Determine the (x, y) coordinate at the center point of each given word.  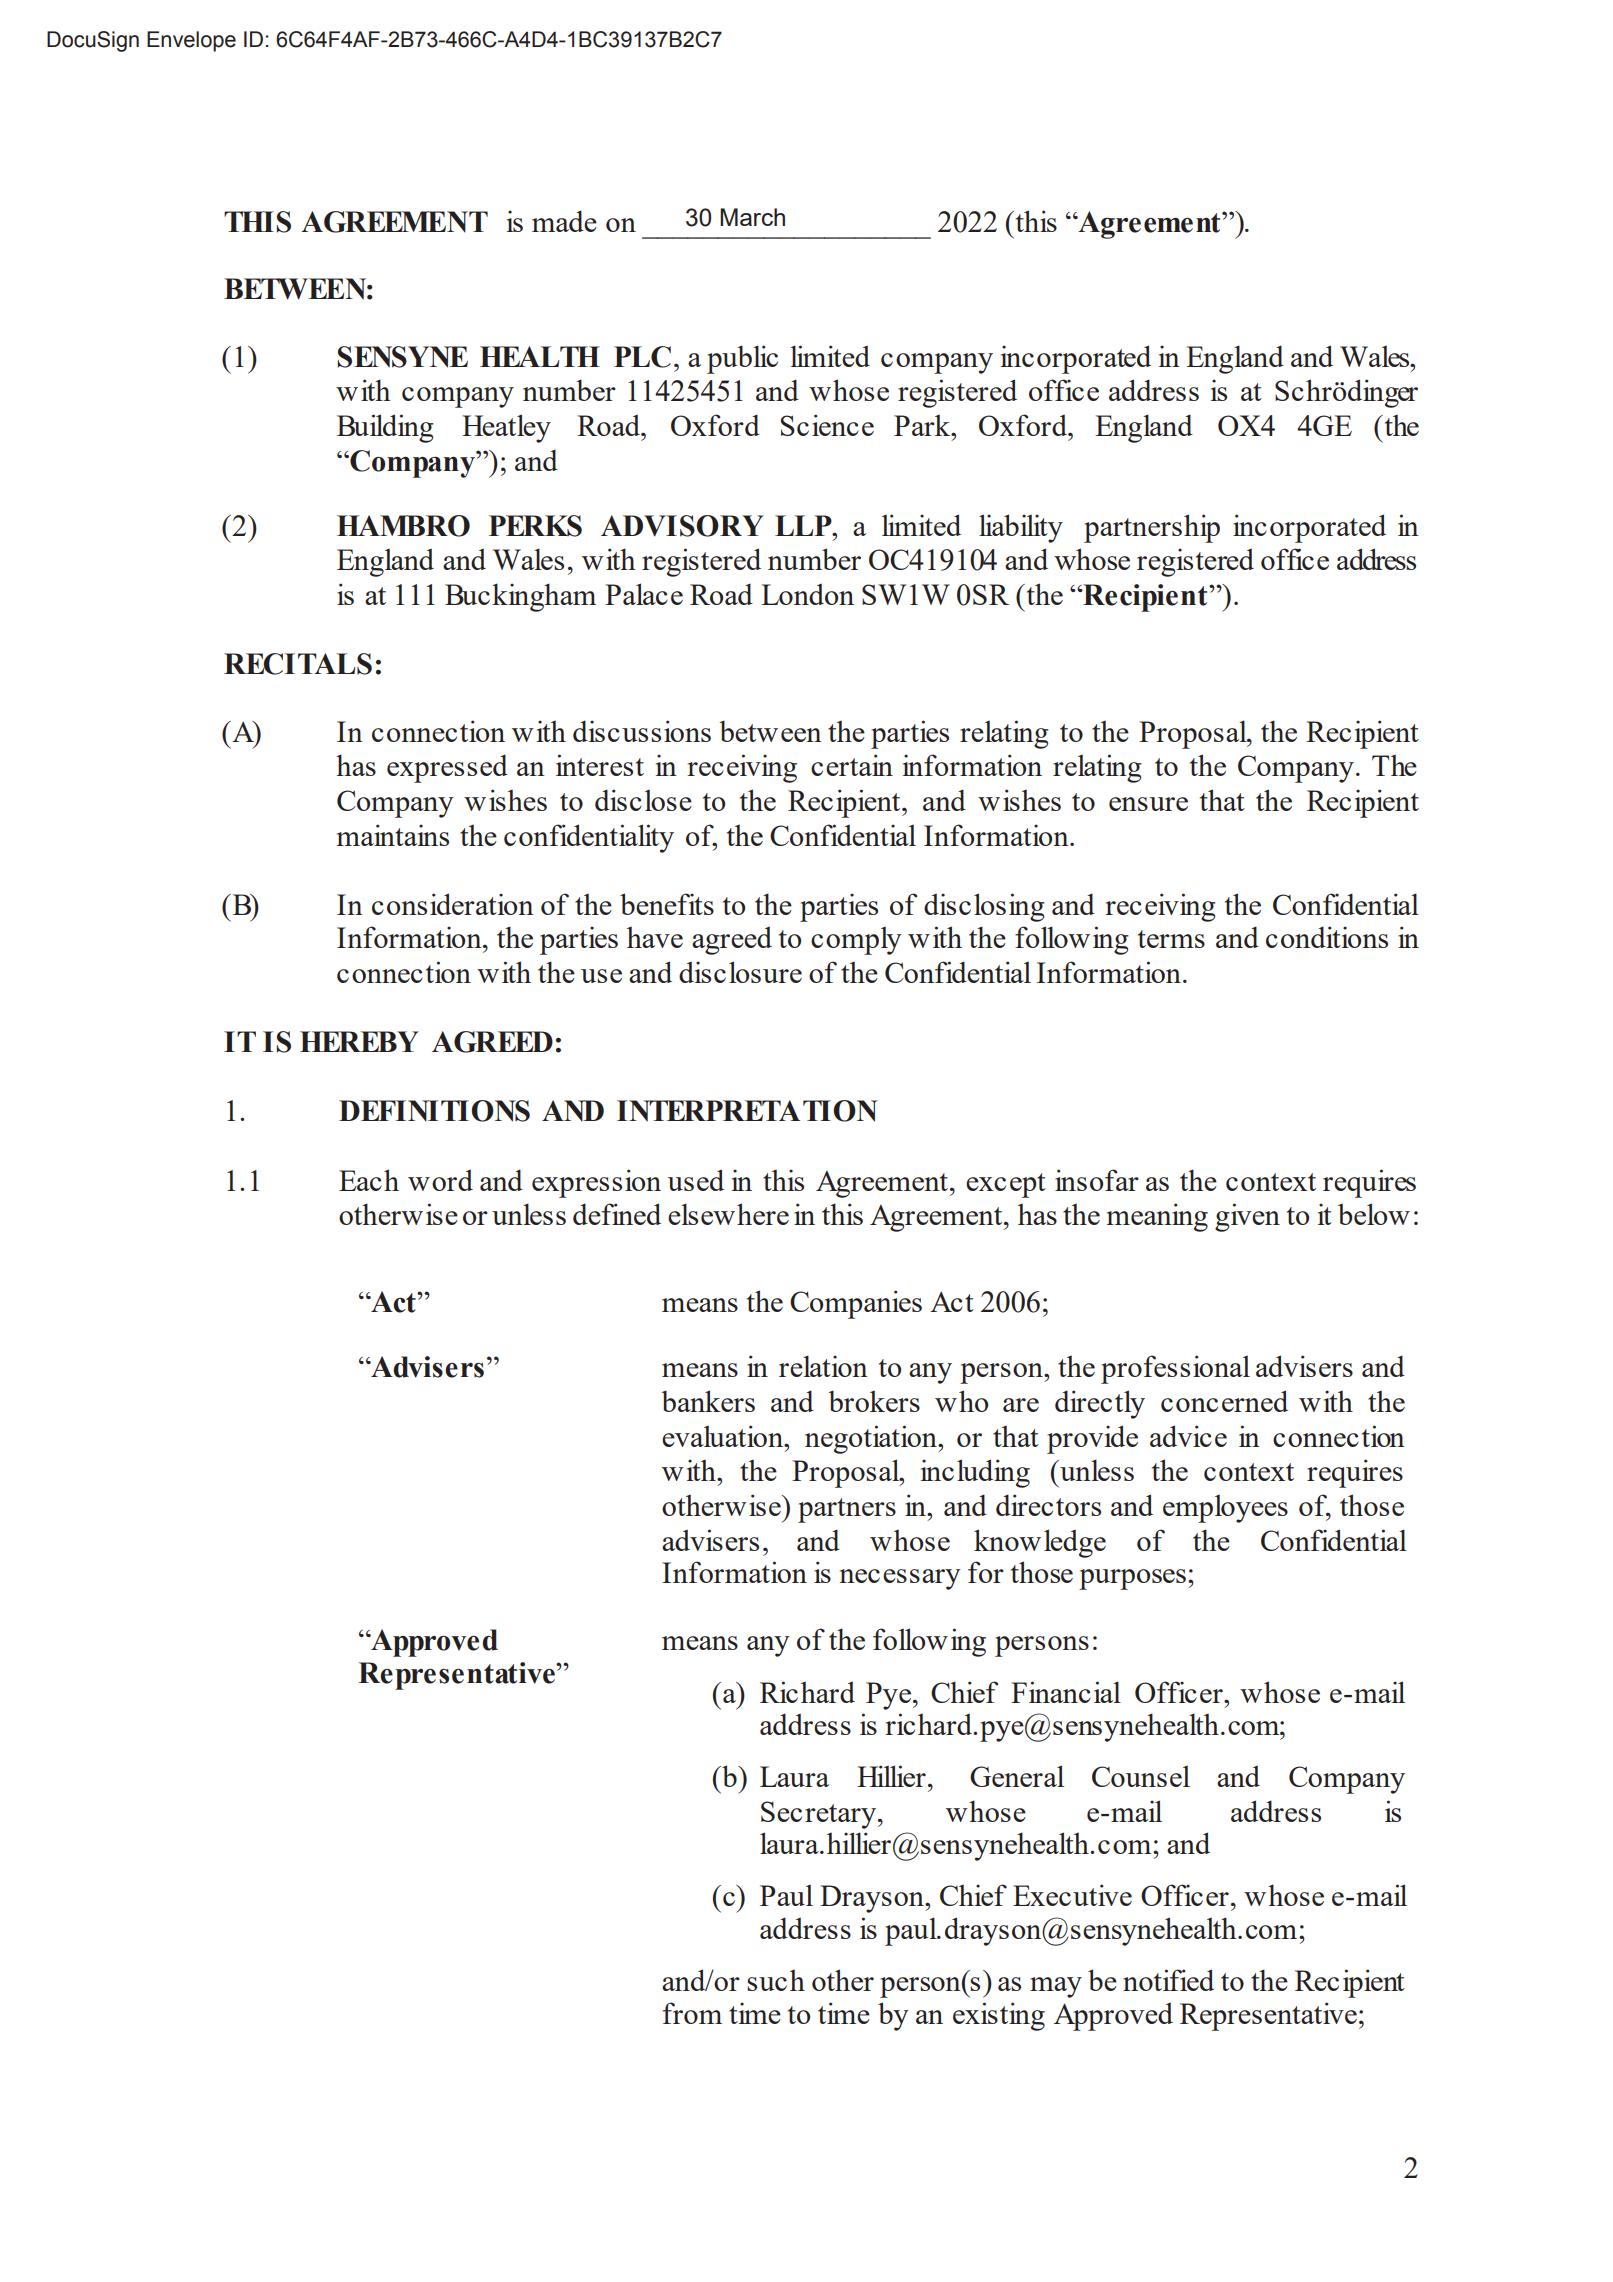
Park (923, 425)
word (440, 1180)
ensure (1148, 804)
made (564, 221)
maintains (393, 835)
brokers (874, 1401)
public (742, 359)
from (692, 2013)
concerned (1224, 1401)
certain (852, 765)
